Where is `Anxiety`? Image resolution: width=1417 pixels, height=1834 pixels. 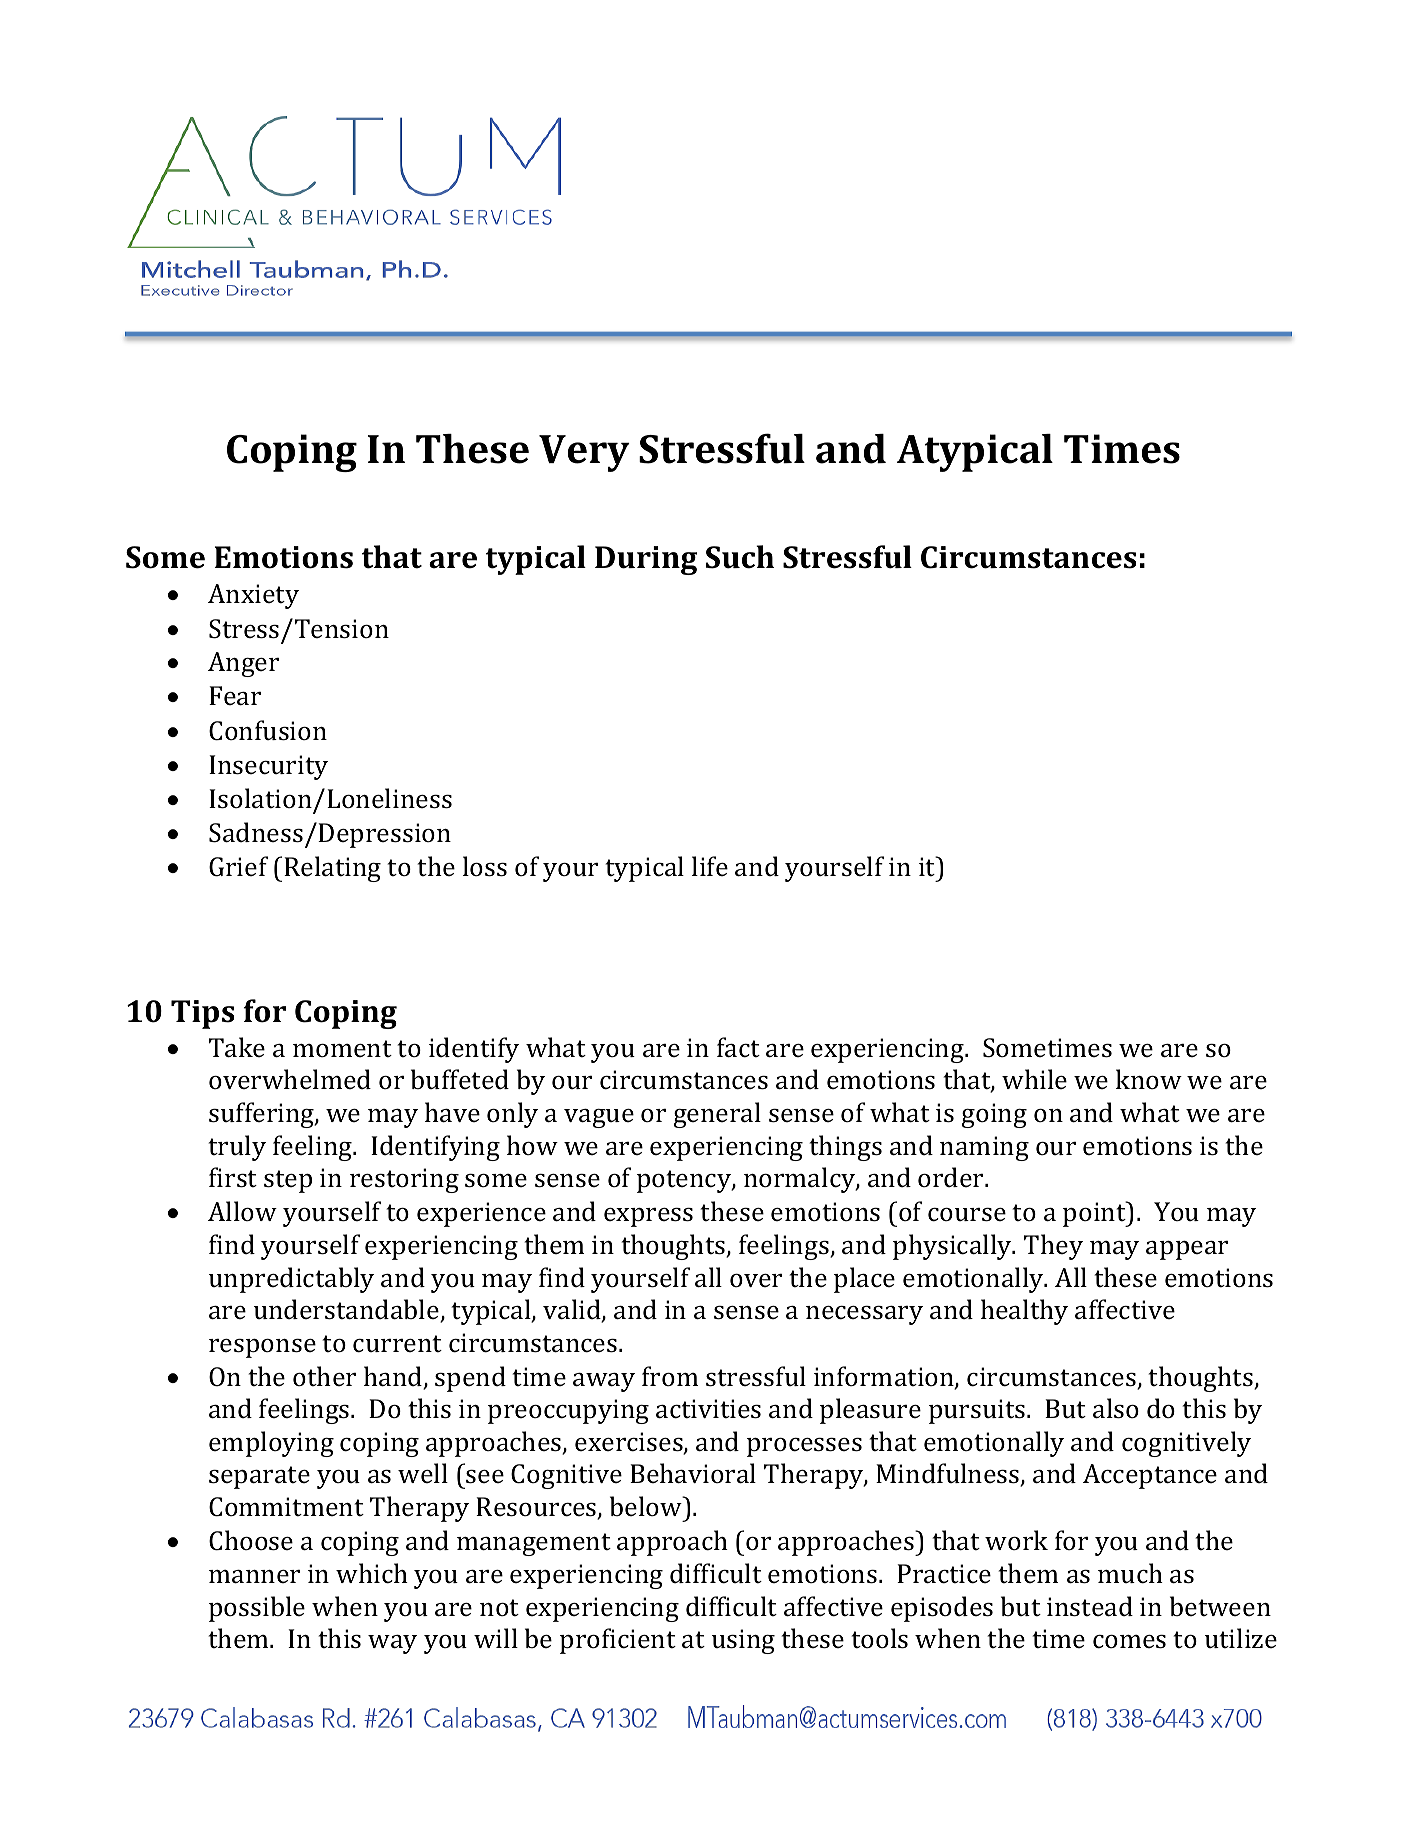
Anxiety is located at coordinates (253, 596).
